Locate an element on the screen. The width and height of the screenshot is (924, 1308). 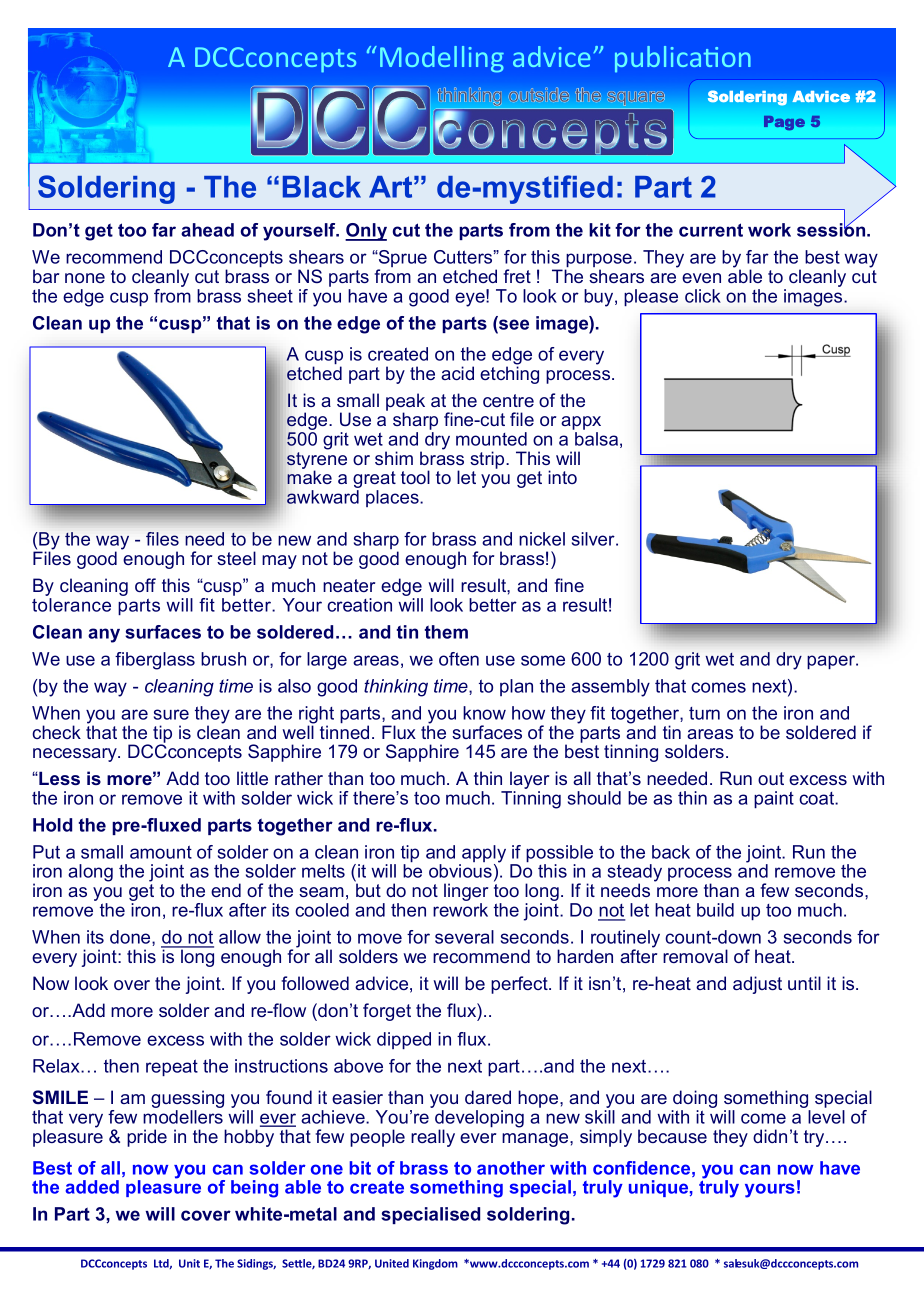
linger is located at coordinates (466, 893).
